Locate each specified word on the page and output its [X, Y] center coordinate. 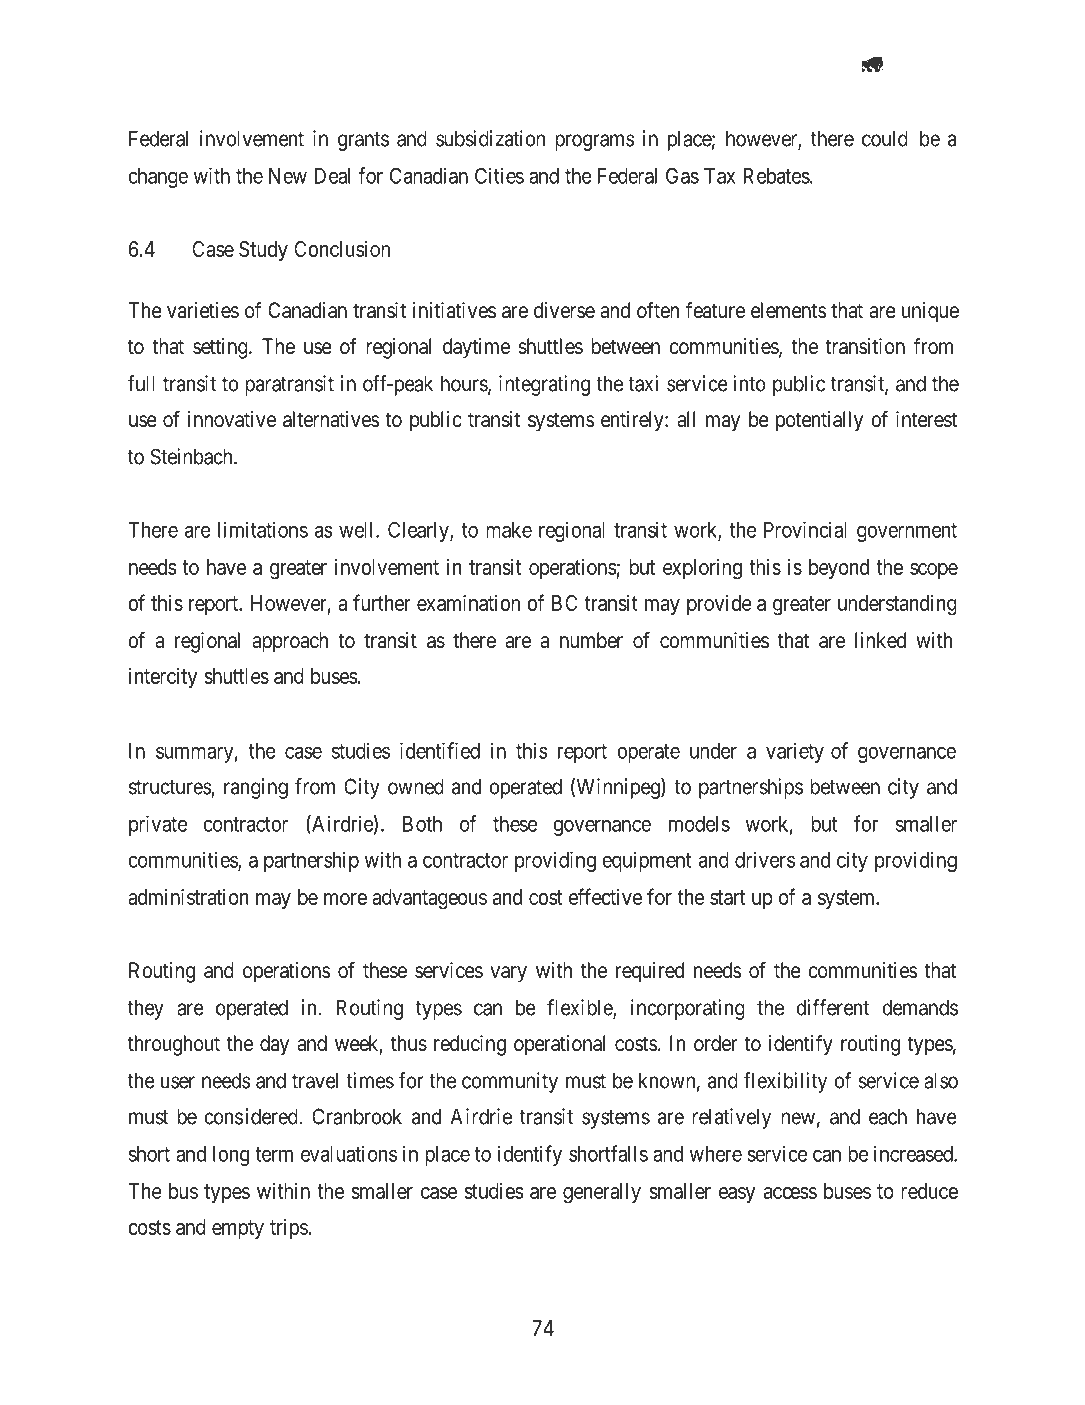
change [158, 178]
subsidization [490, 138]
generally [602, 1193]
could [885, 138]
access [790, 1193]
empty [238, 1229]
